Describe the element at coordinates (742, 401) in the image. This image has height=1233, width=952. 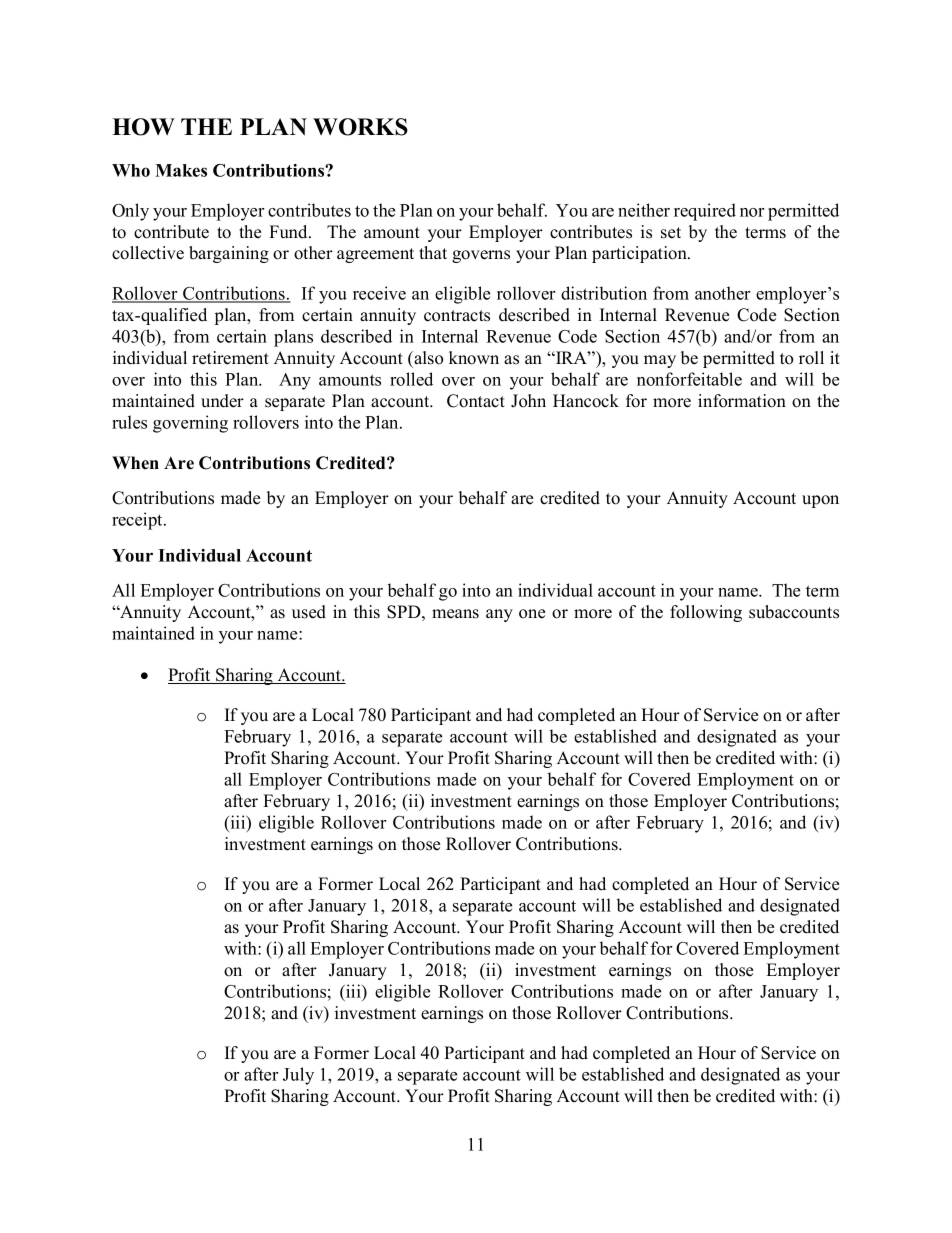
I see `information` at that location.
